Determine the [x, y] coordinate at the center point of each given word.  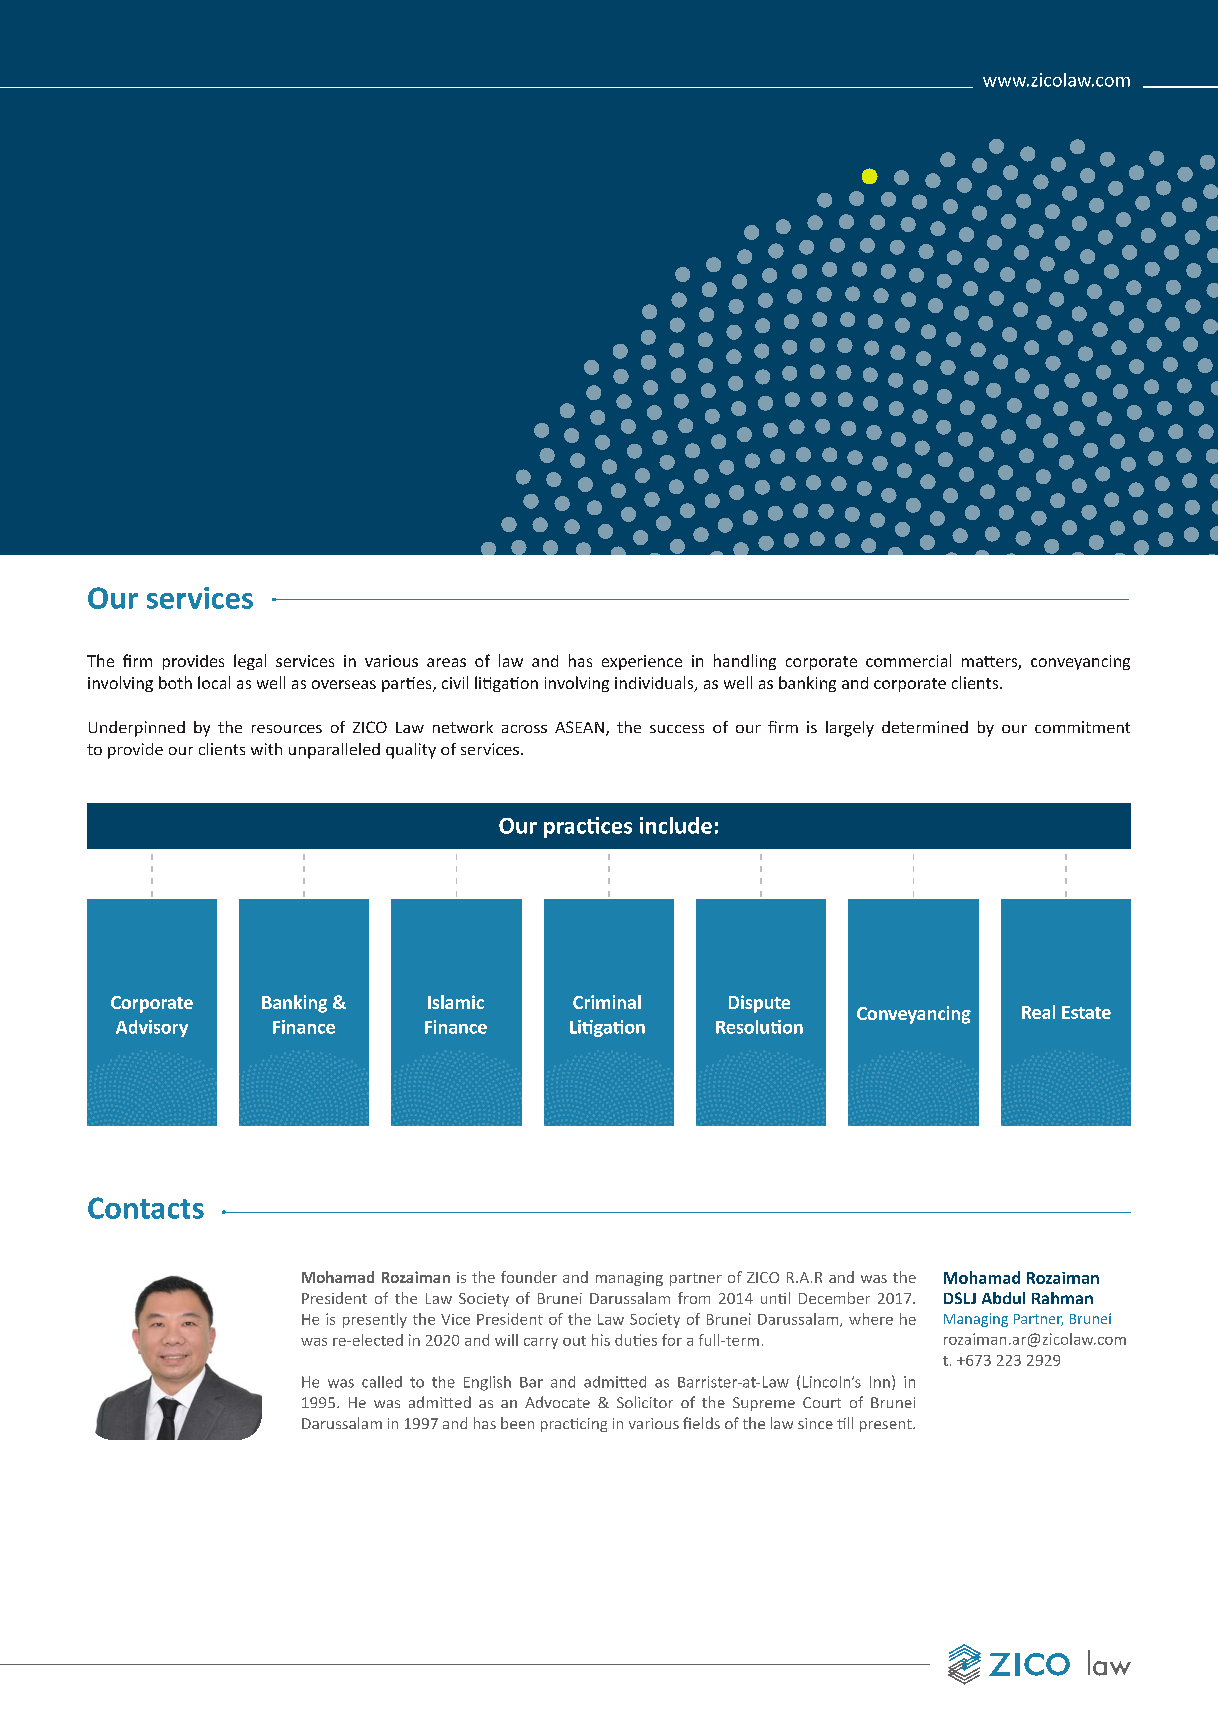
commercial [908, 660]
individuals [655, 684]
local [214, 682]
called [382, 1382]
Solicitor [645, 1402]
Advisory [152, 1028]
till [845, 1423]
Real [1038, 1012]
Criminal [607, 1002]
